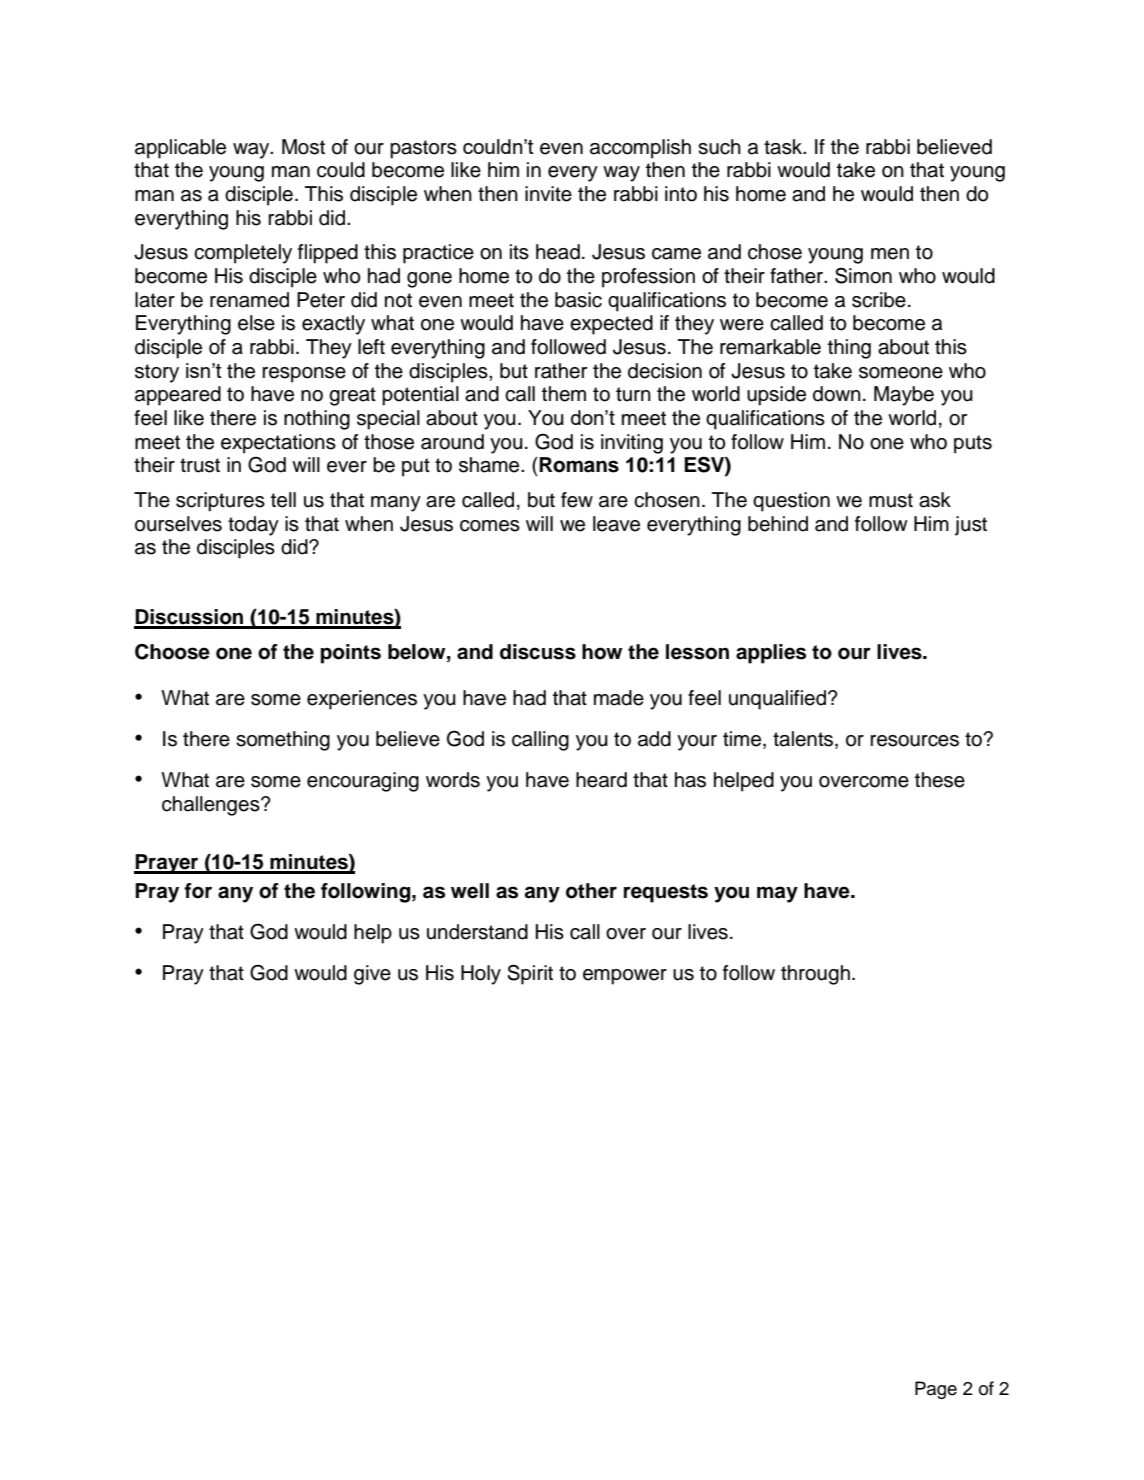 The height and width of the screenshot is (1480, 1144). What do you see at coordinates (890, 254) in the screenshot?
I see `men` at bounding box center [890, 254].
